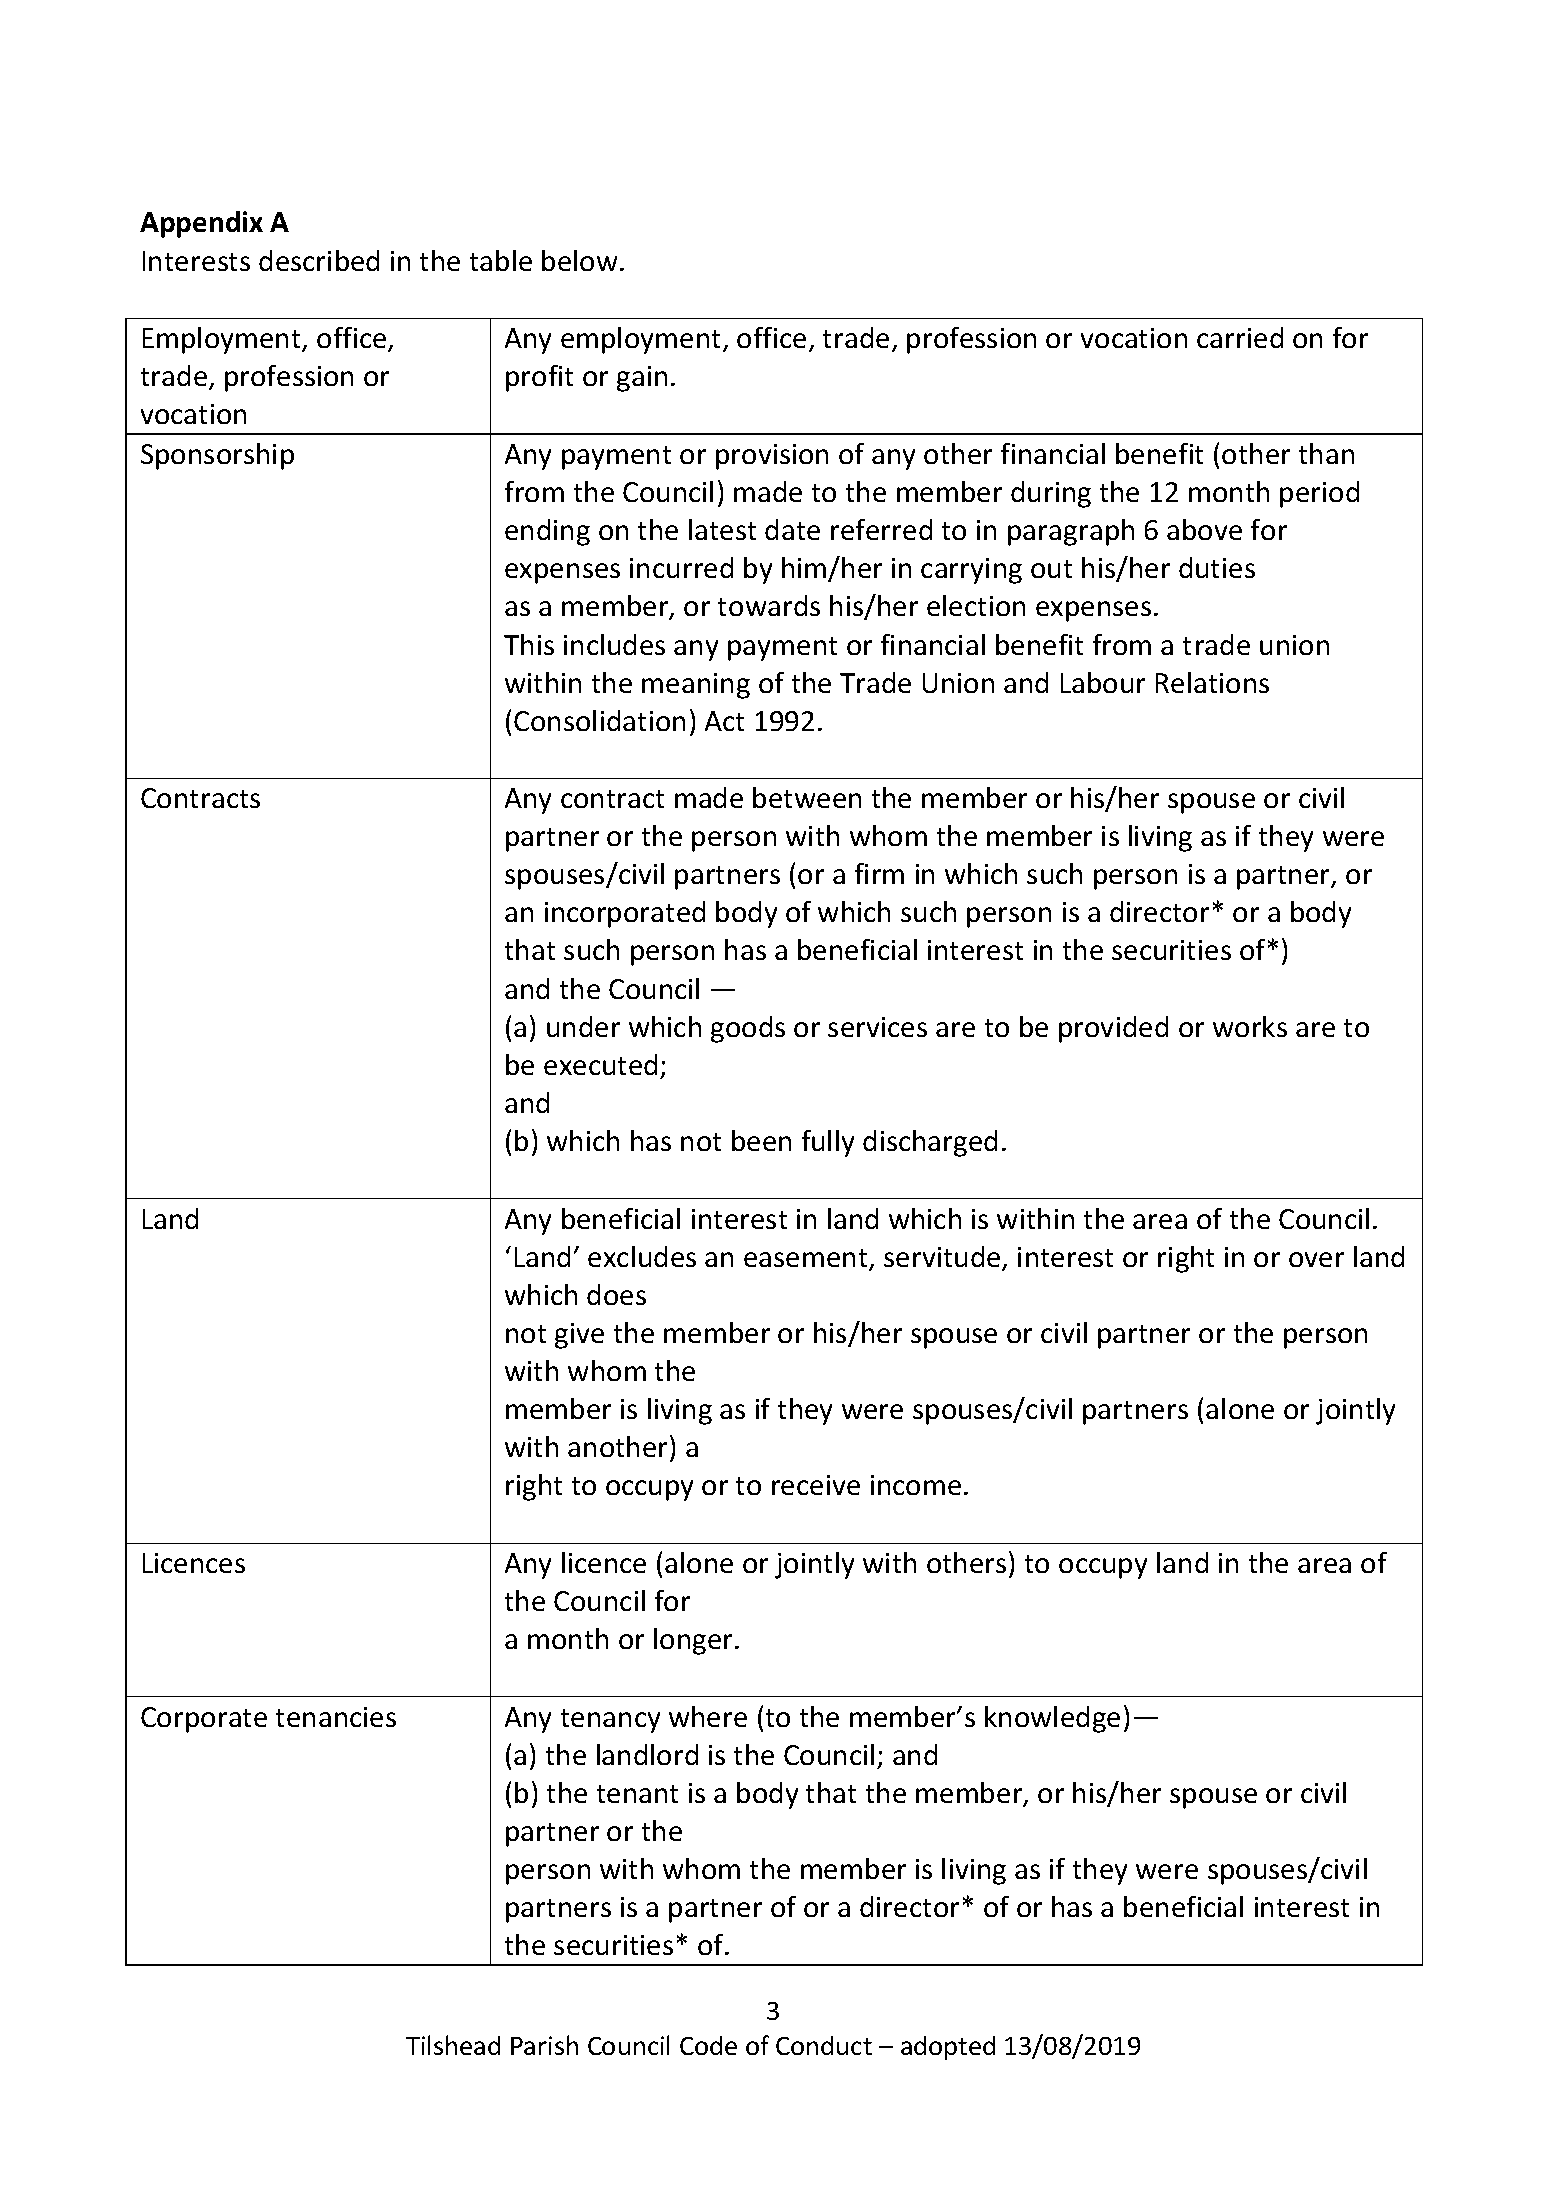 This screenshot has width=1548, height=2190. Describe the element at coordinates (1240, 337) in the screenshot. I see `carried` at that location.
